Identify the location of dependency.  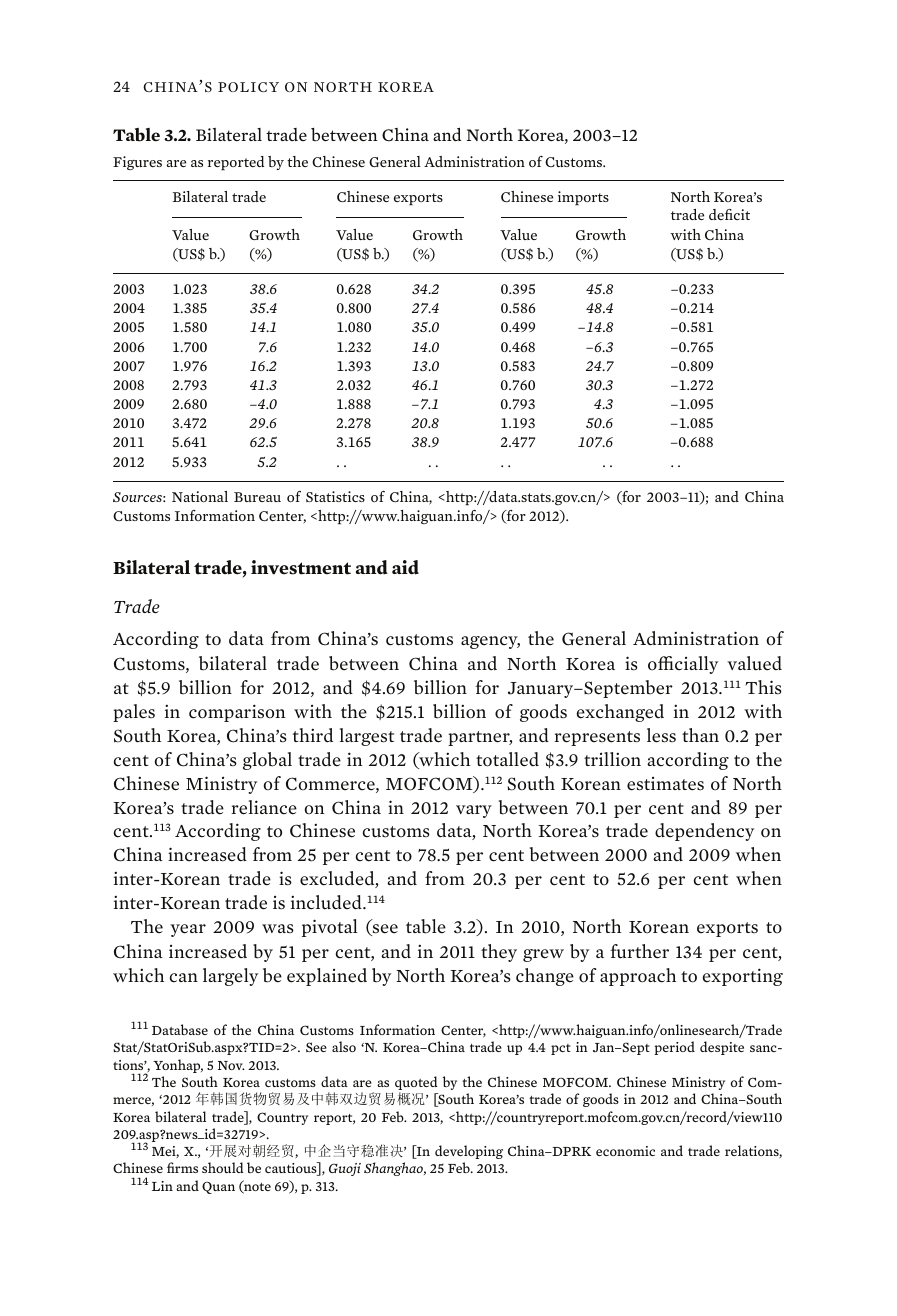
(704, 832).
